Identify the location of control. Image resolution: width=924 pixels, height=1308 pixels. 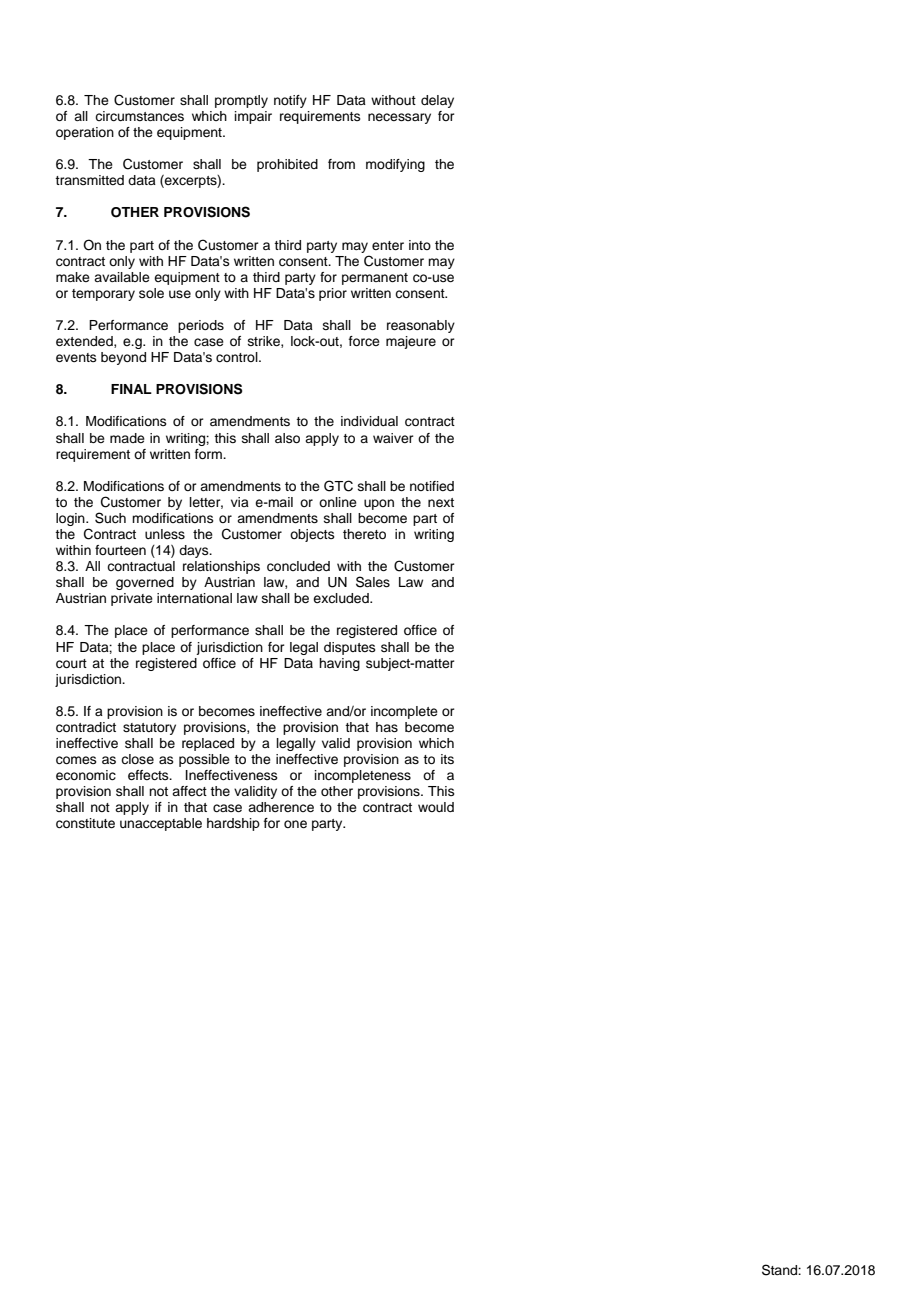
(238, 357).
